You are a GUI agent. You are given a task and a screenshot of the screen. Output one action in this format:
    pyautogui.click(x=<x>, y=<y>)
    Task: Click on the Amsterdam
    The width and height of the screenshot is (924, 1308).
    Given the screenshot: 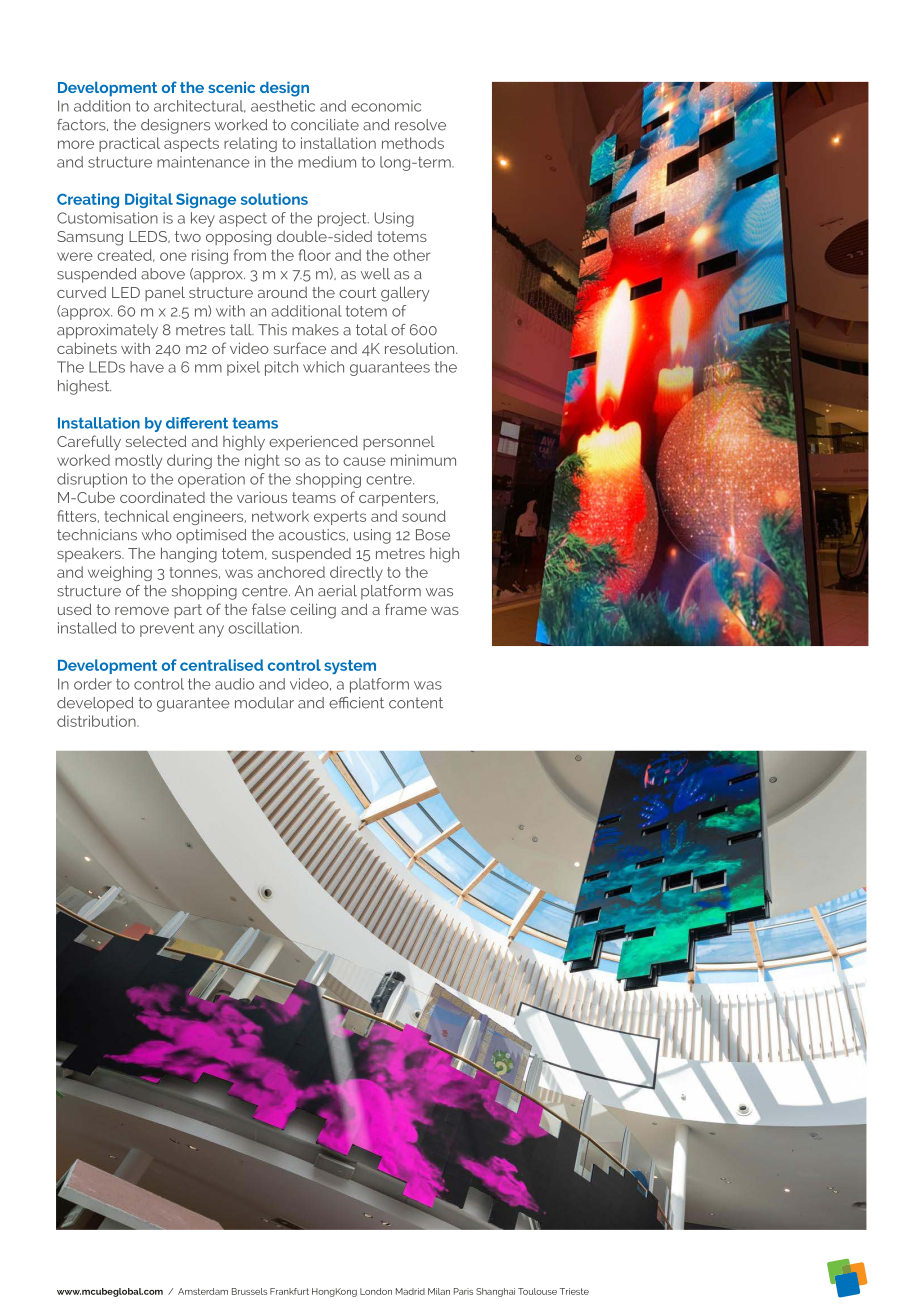 What is the action you would take?
    pyautogui.click(x=203, y=1291)
